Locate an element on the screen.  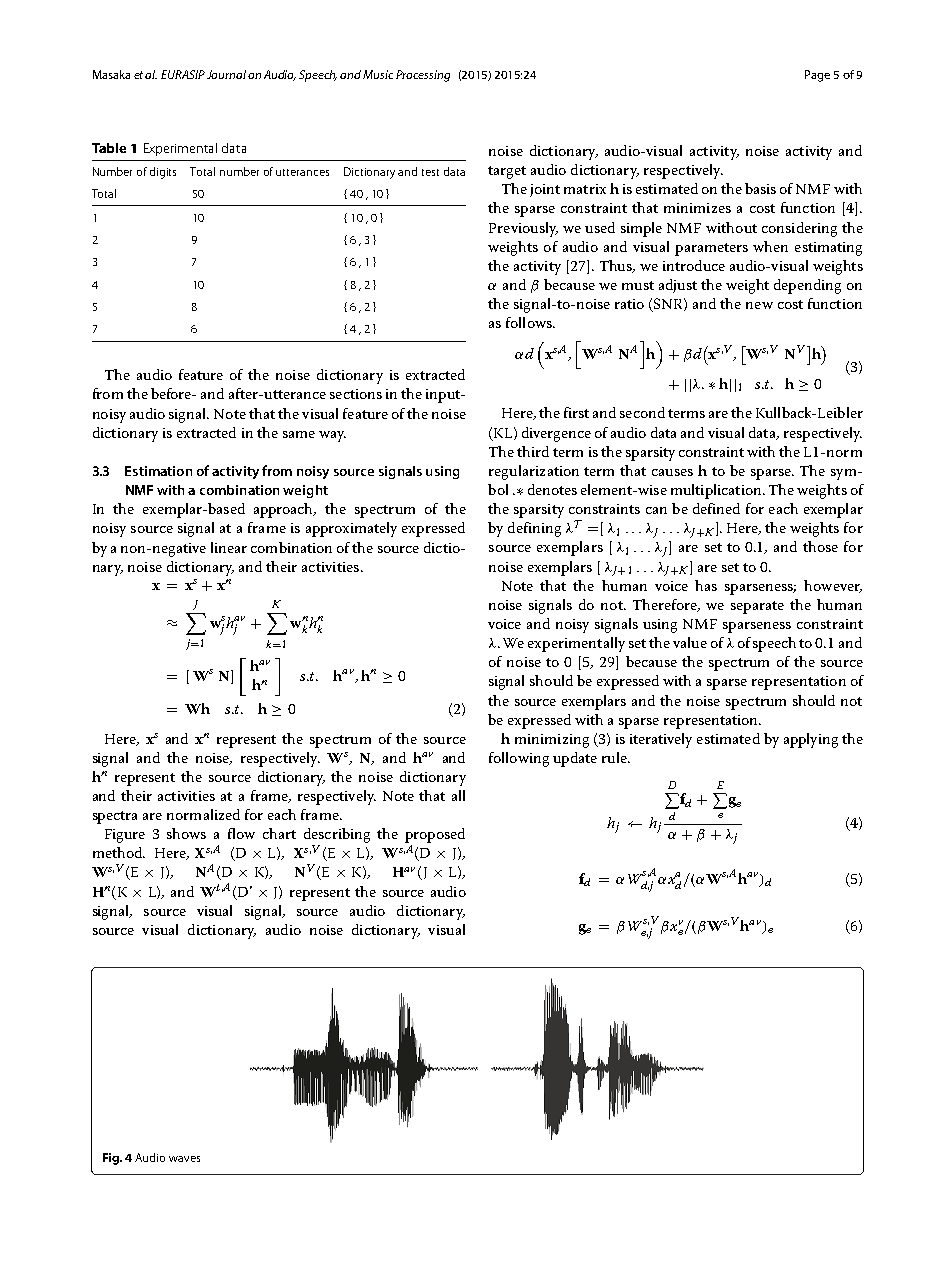
proposed is located at coordinates (435, 835).
